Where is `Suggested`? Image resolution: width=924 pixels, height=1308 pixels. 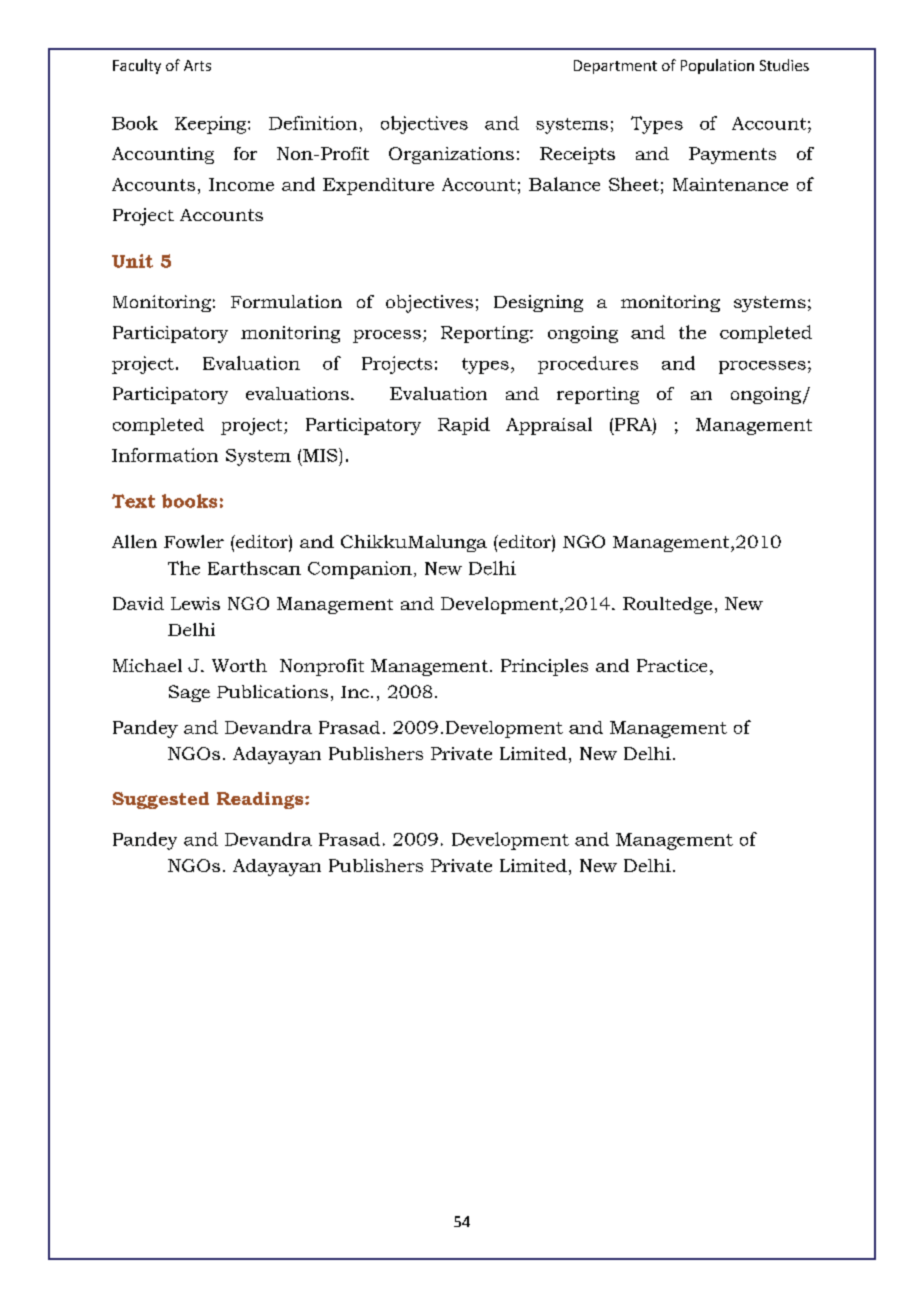 Suggested is located at coordinates (160, 800).
